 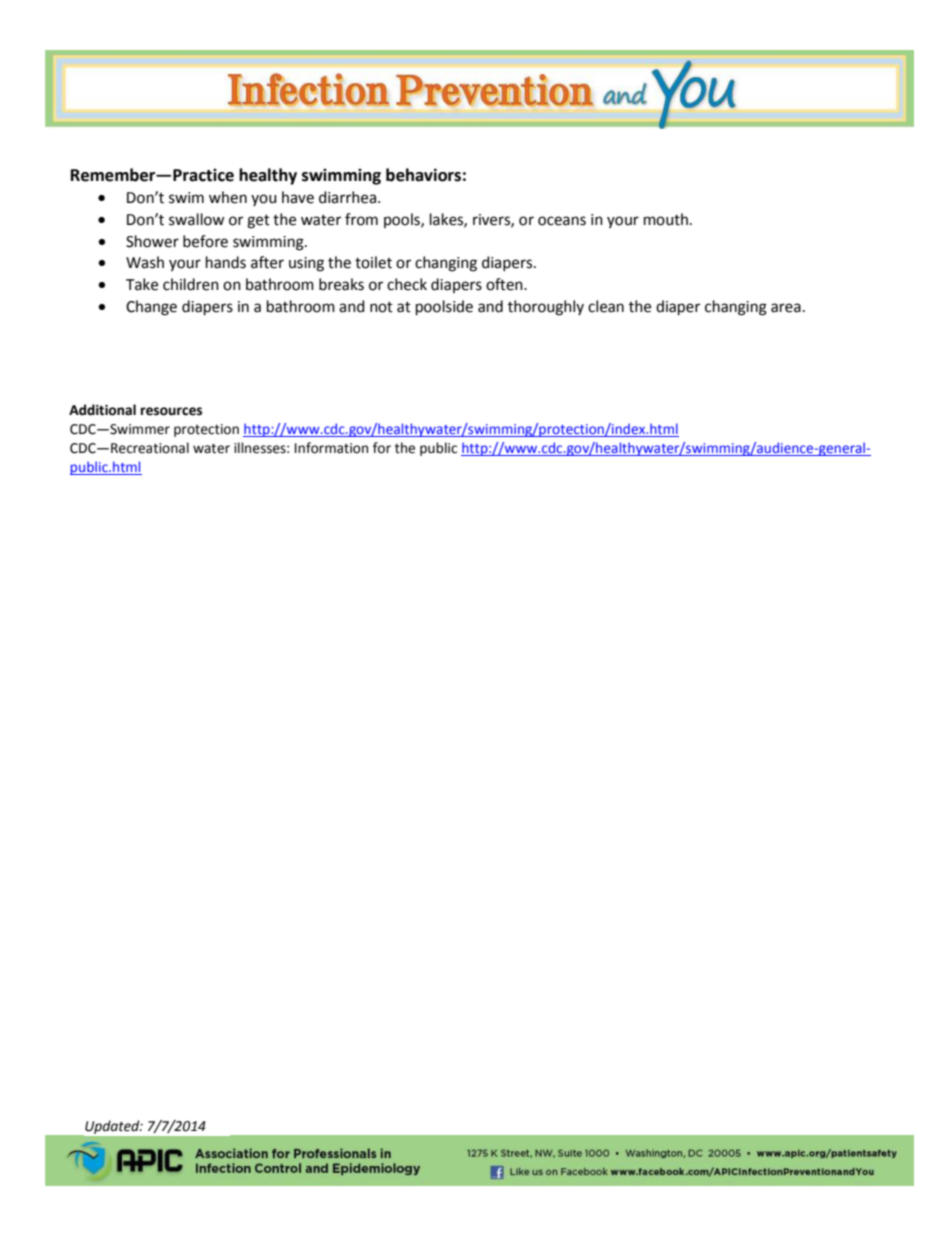 What do you see at coordinates (492, 220) in the screenshot?
I see `rivers` at bounding box center [492, 220].
